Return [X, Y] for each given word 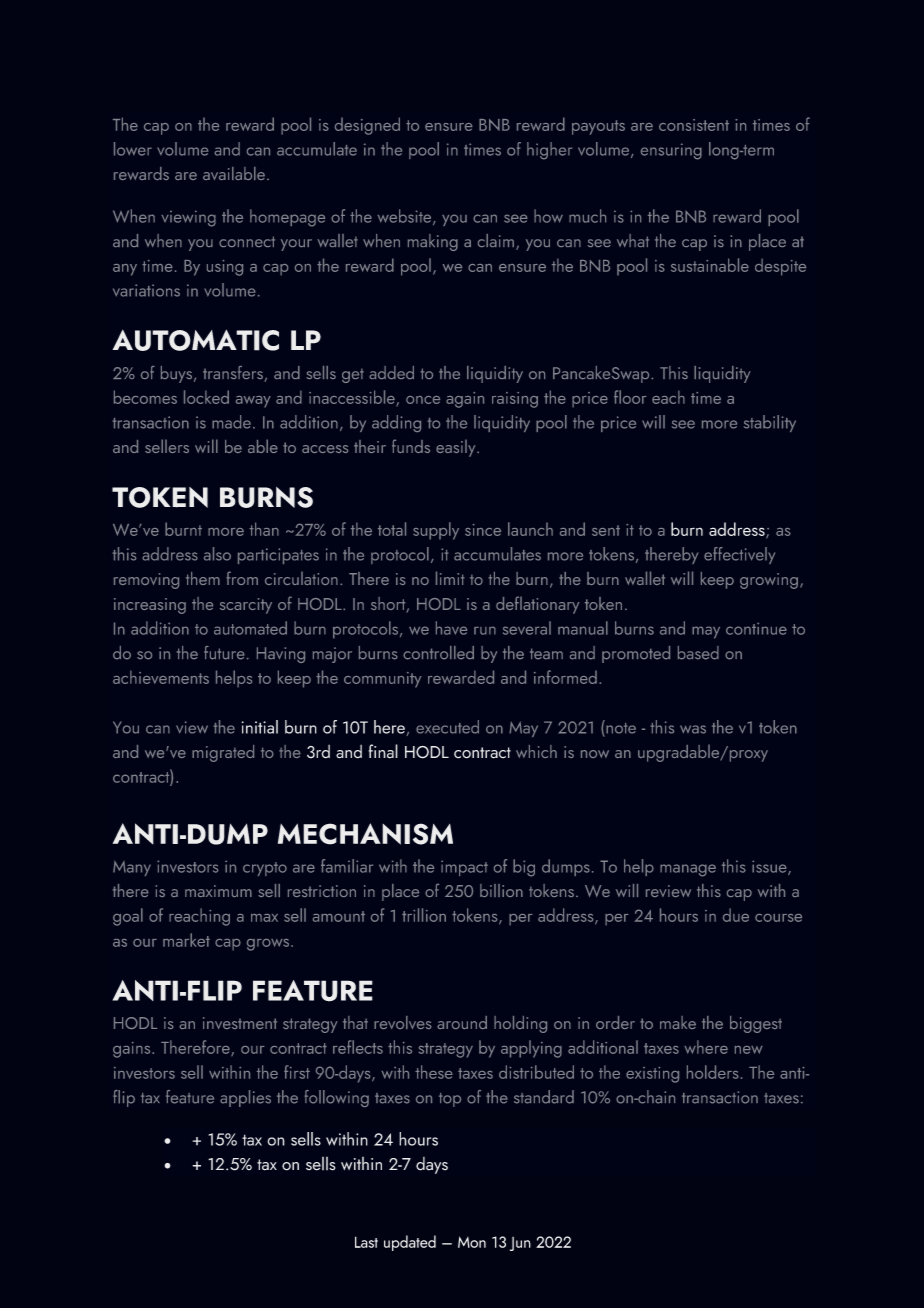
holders [713, 1072]
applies [245, 1098]
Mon [472, 1242]
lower [133, 149]
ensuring [671, 151]
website [406, 217]
